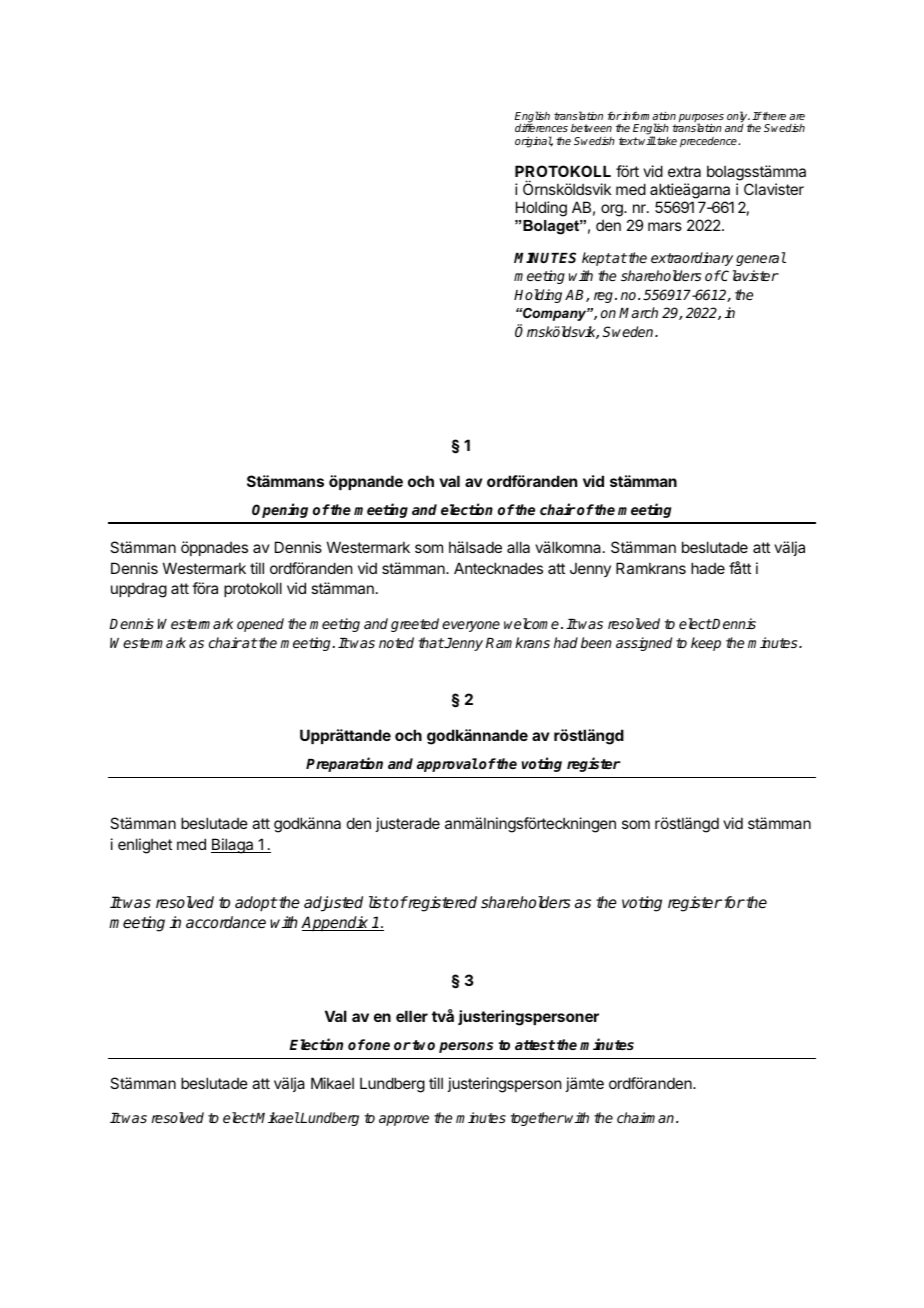 This screenshot has height=1308, width=924. I want to click on keep, so click(706, 644).
